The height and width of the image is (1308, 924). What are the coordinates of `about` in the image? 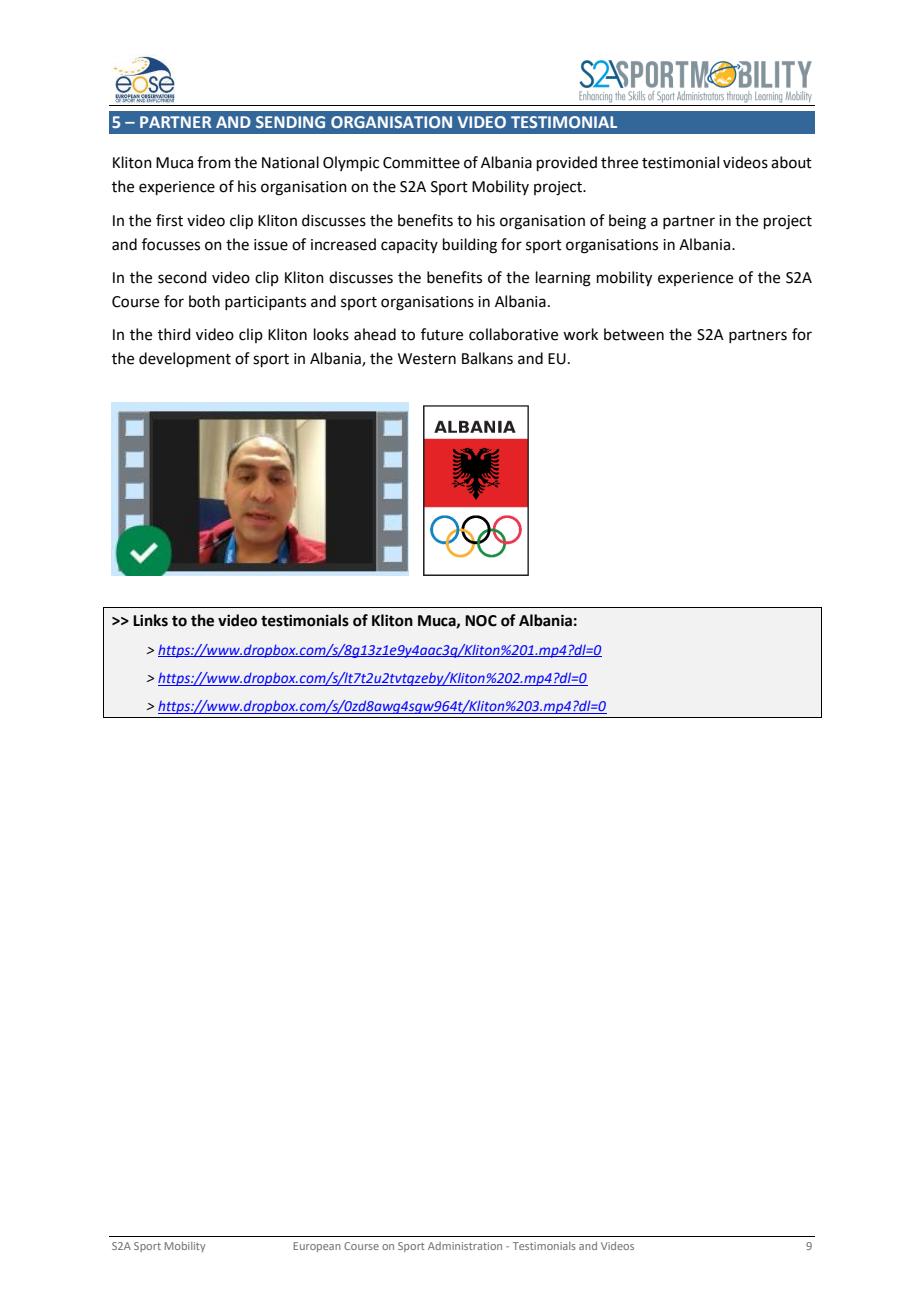 It's located at (791, 162).
